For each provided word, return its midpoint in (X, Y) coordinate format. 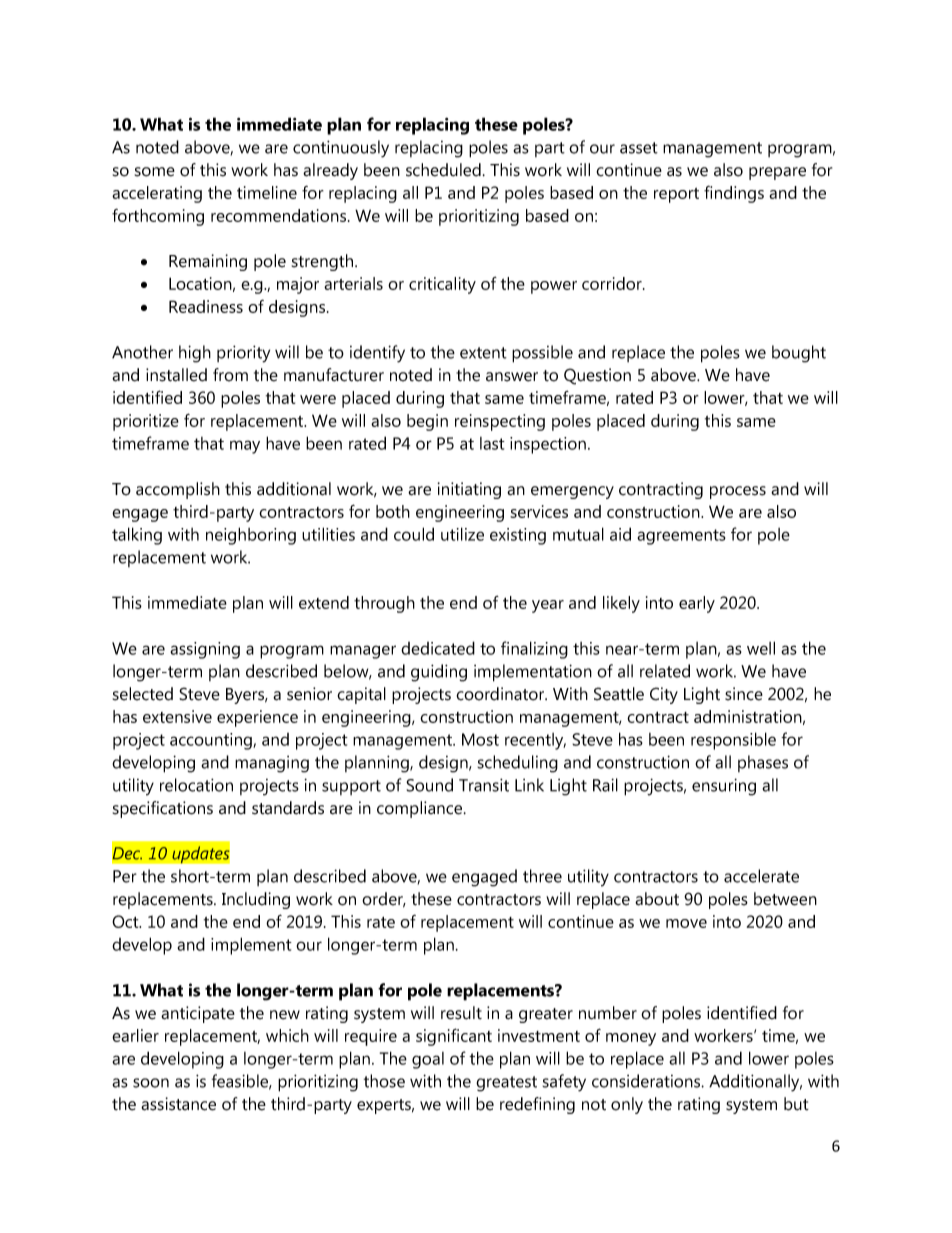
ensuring (724, 787)
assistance (178, 1104)
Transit (484, 785)
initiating (469, 490)
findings (734, 194)
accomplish (178, 490)
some (155, 172)
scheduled (443, 170)
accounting (212, 741)
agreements (681, 537)
